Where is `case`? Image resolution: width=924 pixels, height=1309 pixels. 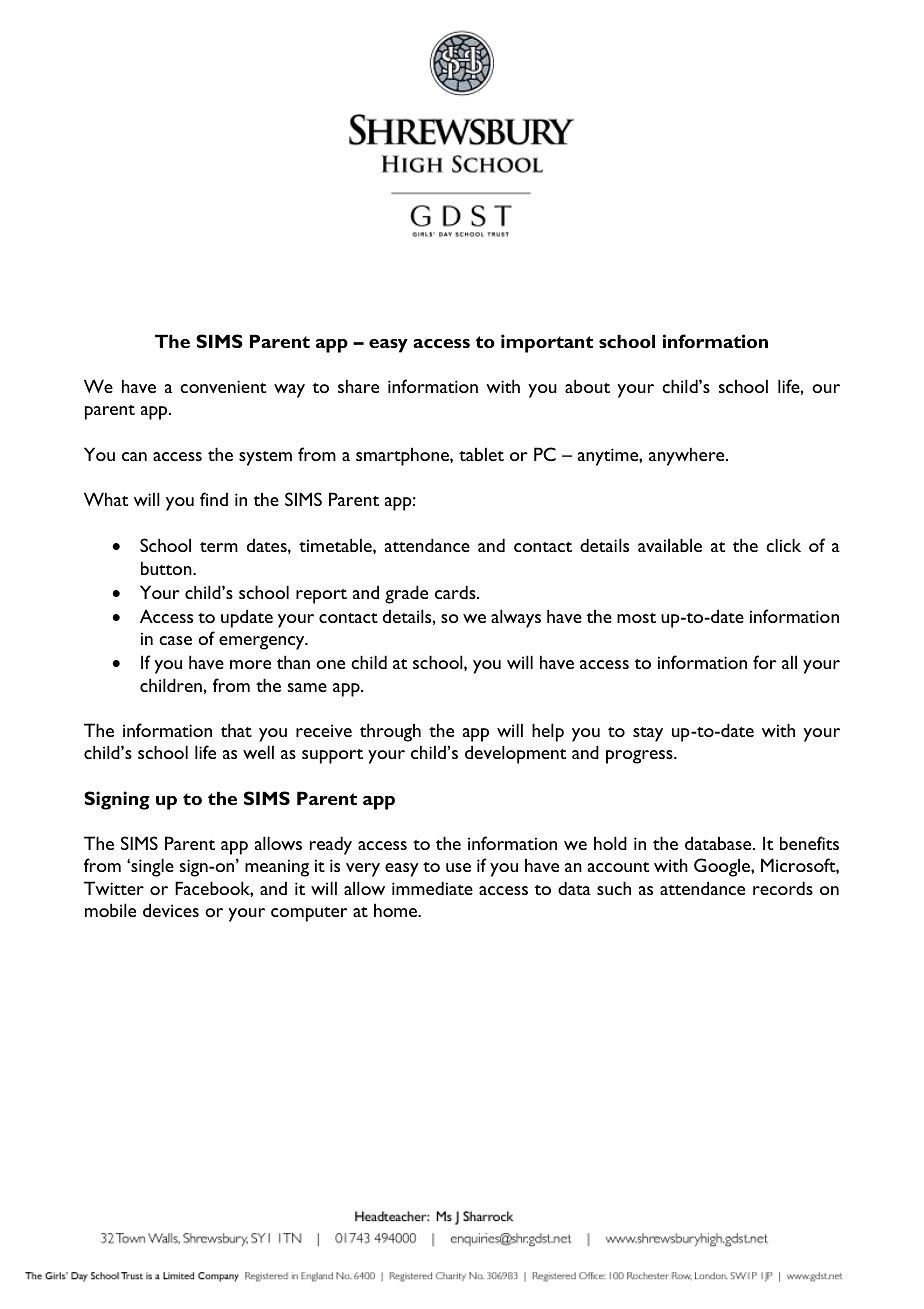 case is located at coordinates (175, 640).
